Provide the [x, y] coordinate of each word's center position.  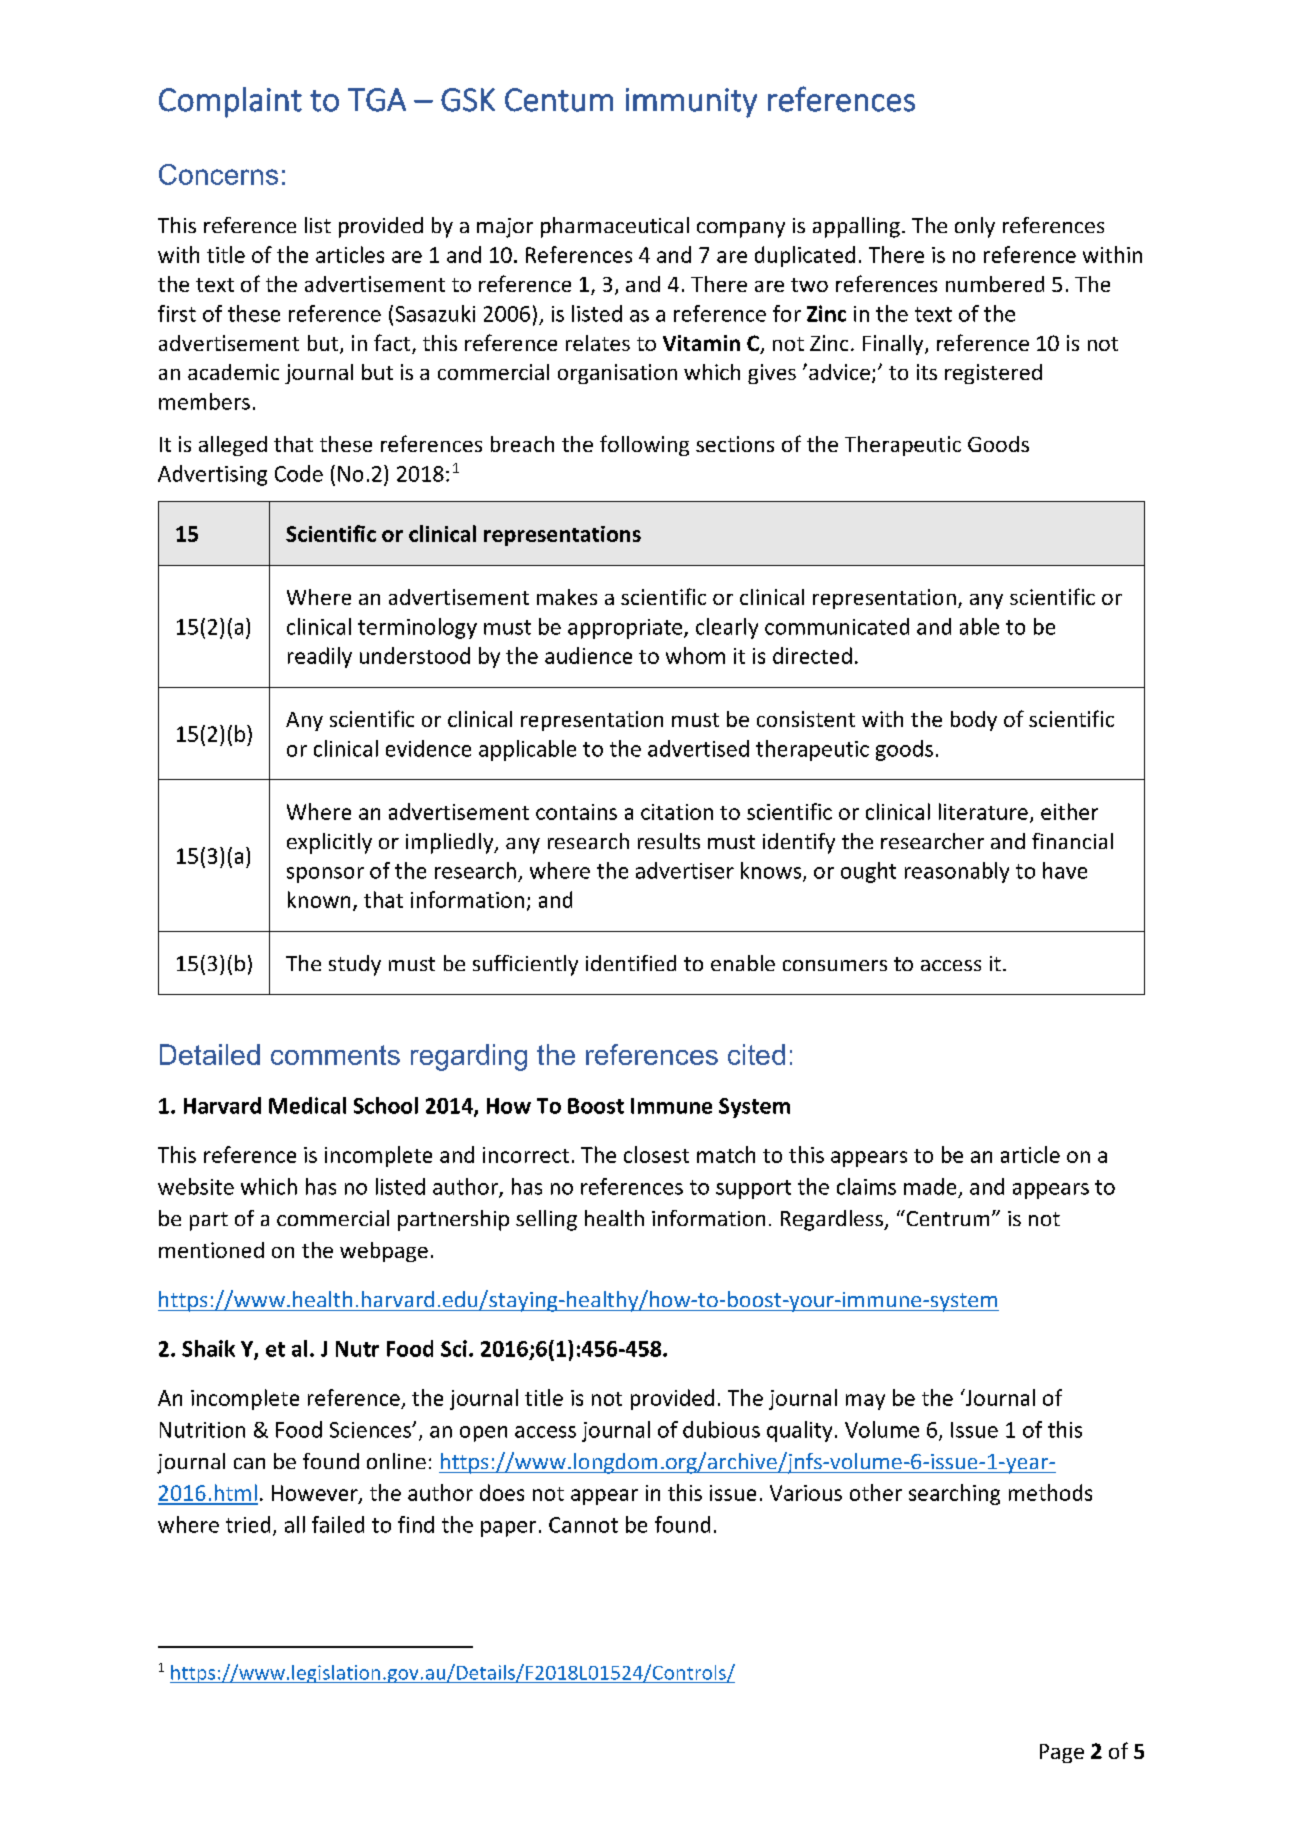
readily [320, 657]
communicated [837, 626]
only [975, 227]
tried [248, 1524]
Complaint [230, 102]
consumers [835, 965]
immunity [691, 103]
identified [631, 963]
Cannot [583, 1525]
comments [335, 1055]
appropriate [626, 629]
